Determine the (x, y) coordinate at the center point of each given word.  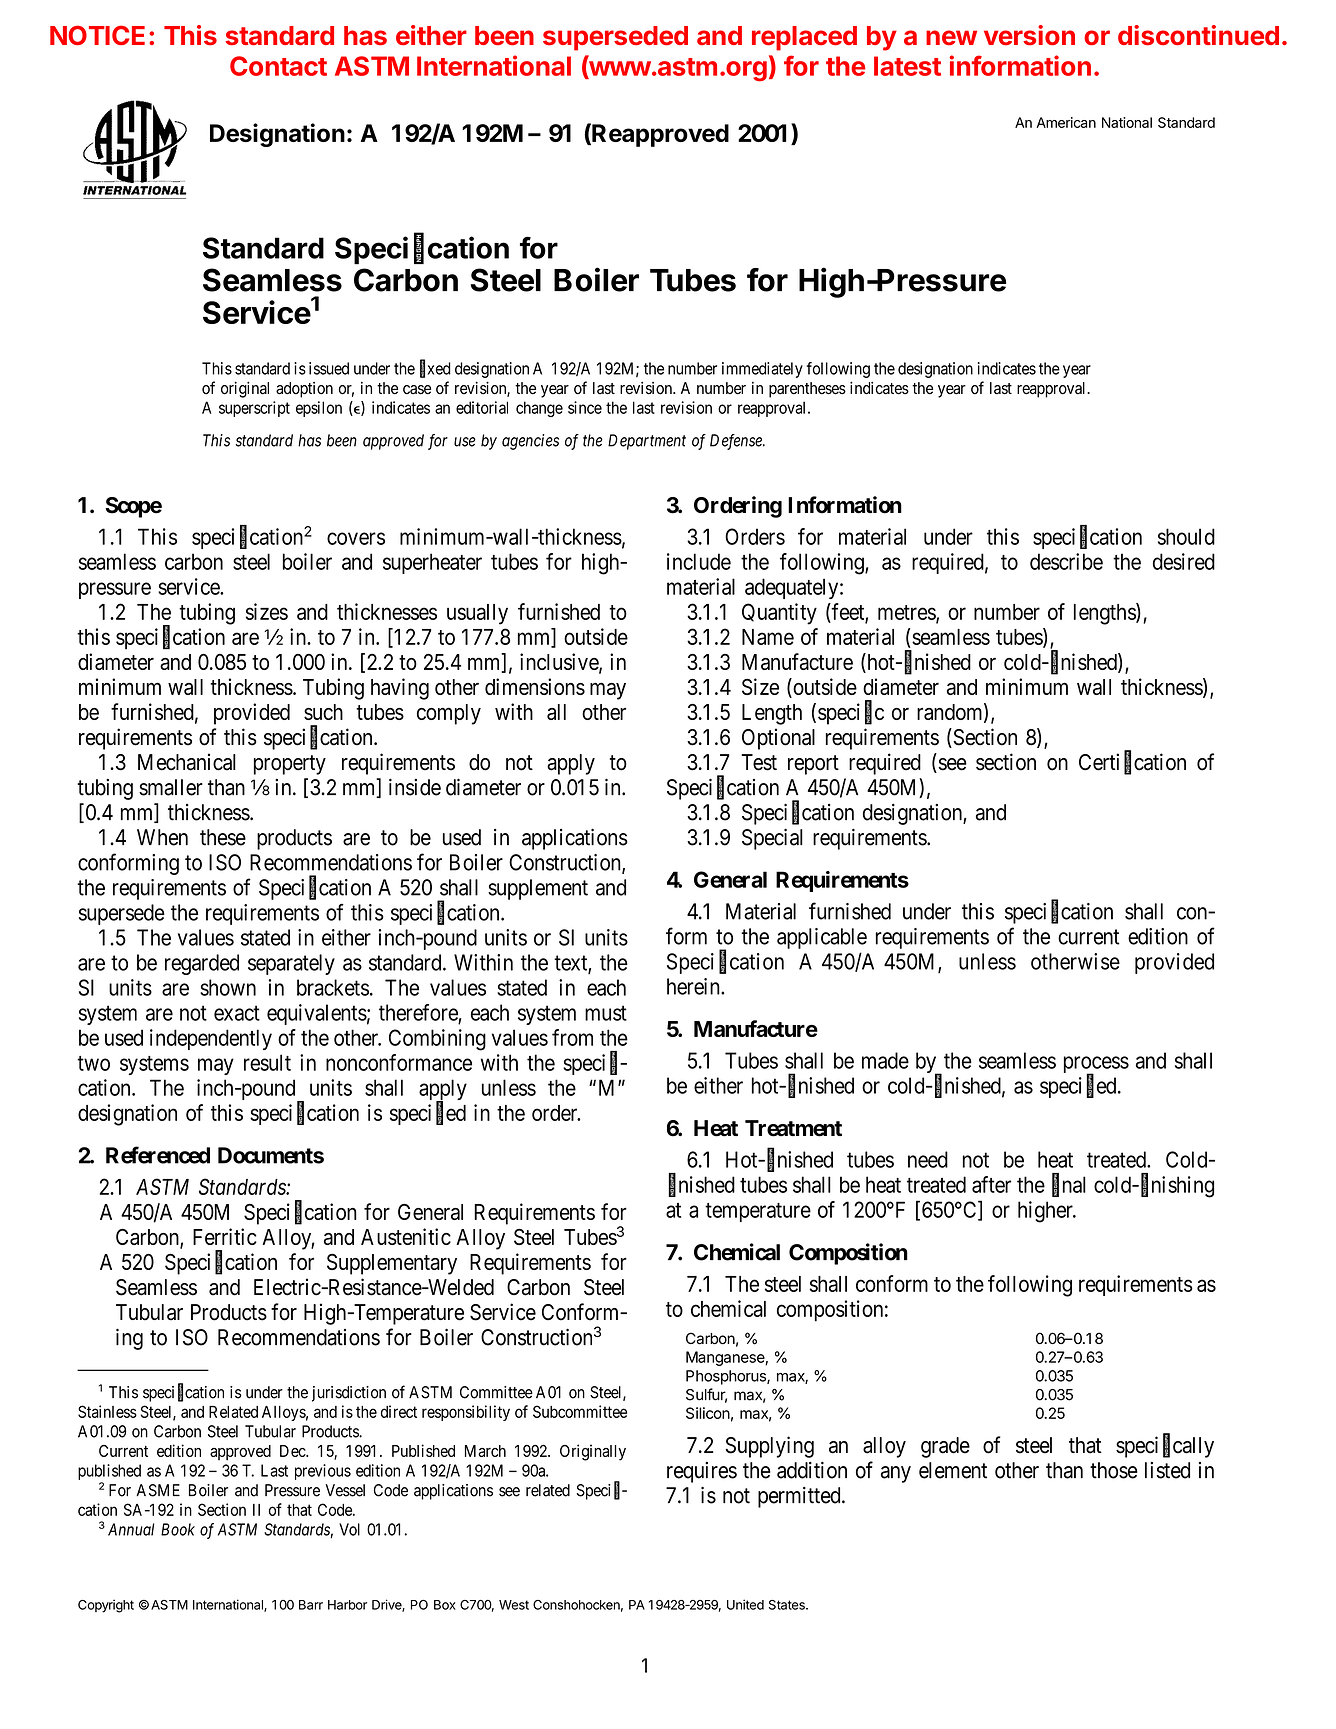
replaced (804, 38)
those (1114, 1470)
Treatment (793, 1128)
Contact (278, 66)
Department (647, 442)
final (1069, 1185)
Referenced (158, 1155)
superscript (254, 409)
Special (772, 839)
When (162, 837)
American (1066, 122)
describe (1066, 561)
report (813, 765)
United (745, 1604)
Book (178, 1529)
